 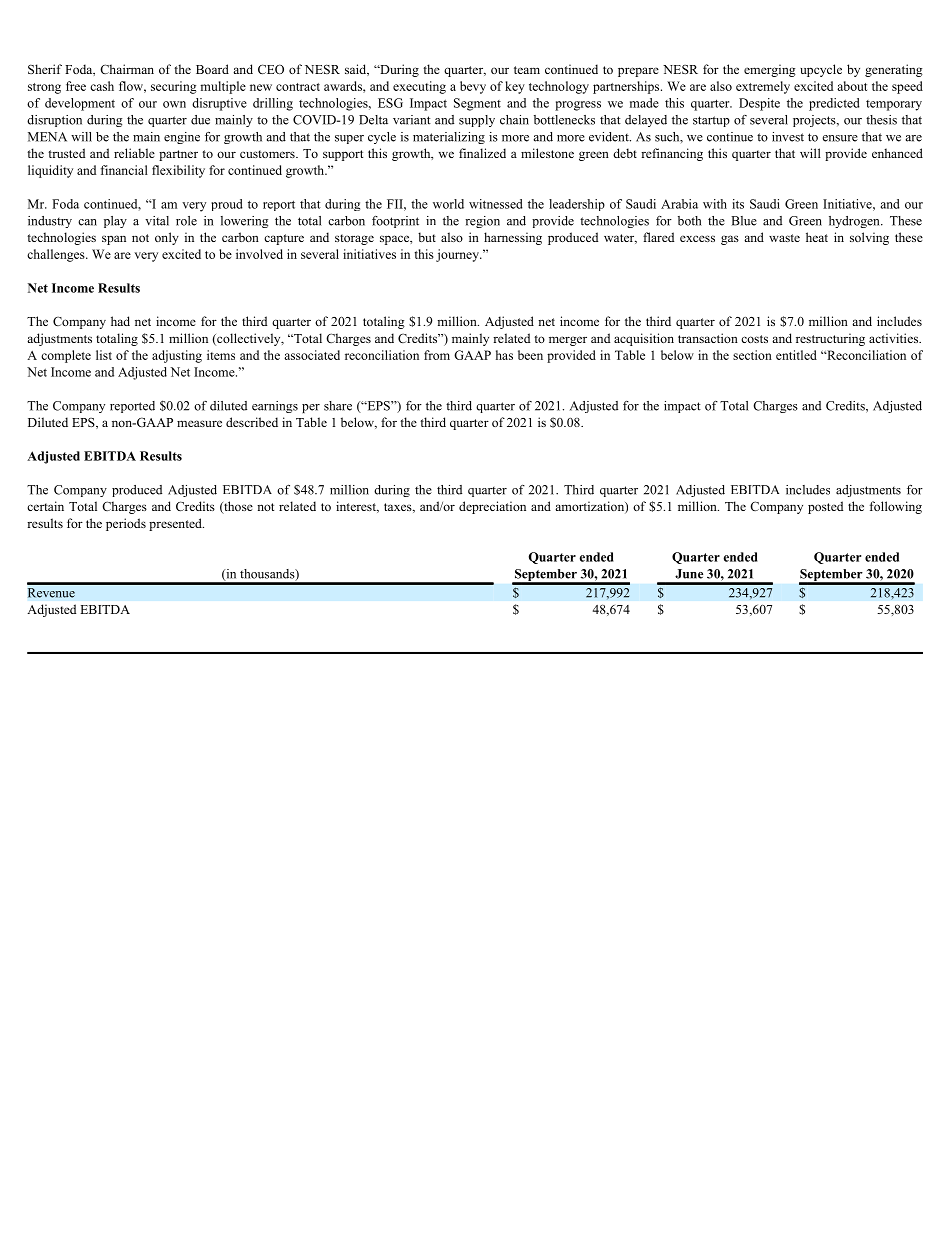 What do you see at coordinates (120, 321) in the screenshot?
I see `had` at bounding box center [120, 321].
